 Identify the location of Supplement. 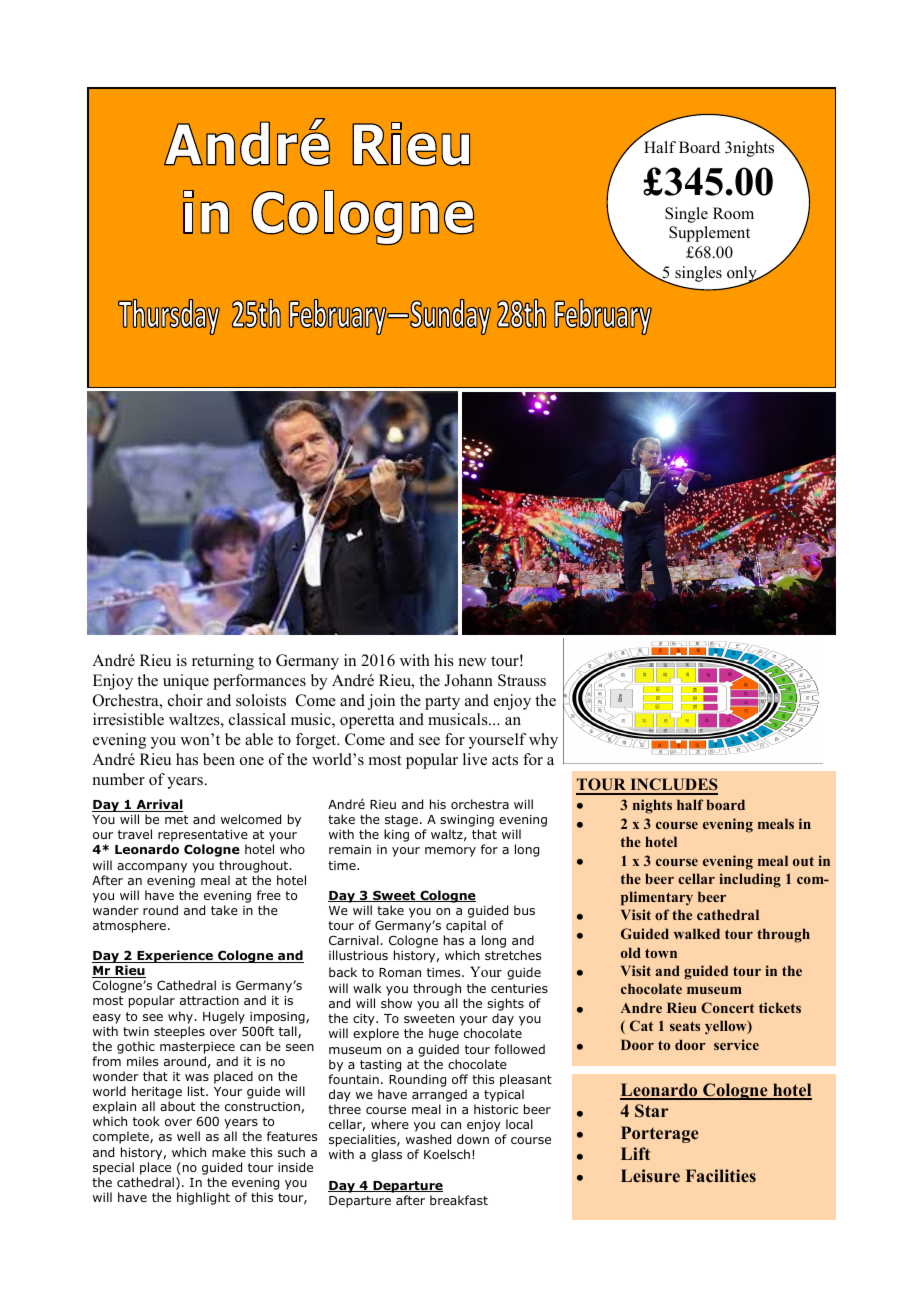
(709, 234).
